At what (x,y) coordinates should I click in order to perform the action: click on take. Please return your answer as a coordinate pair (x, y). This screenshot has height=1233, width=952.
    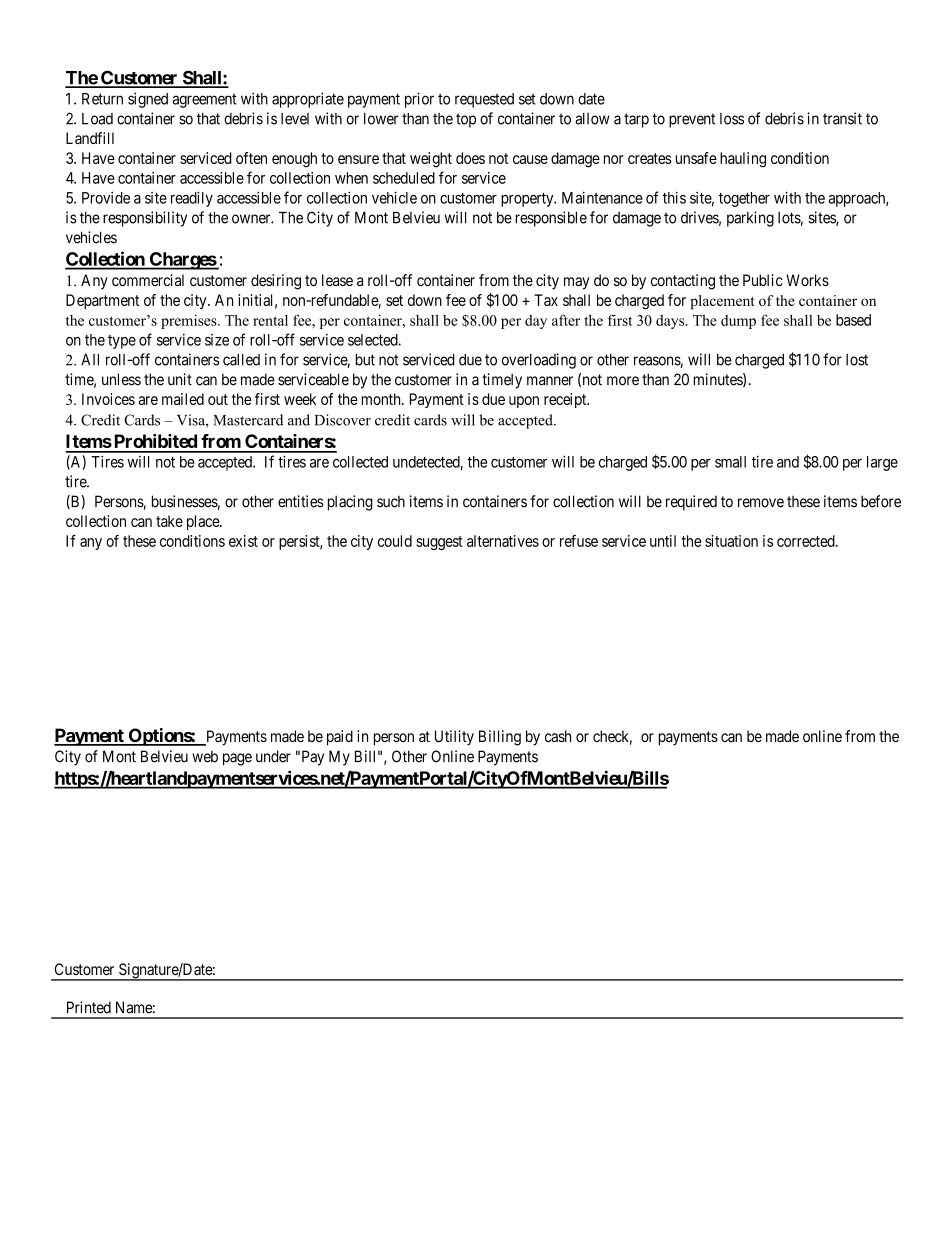
    Looking at the image, I should click on (169, 521).
